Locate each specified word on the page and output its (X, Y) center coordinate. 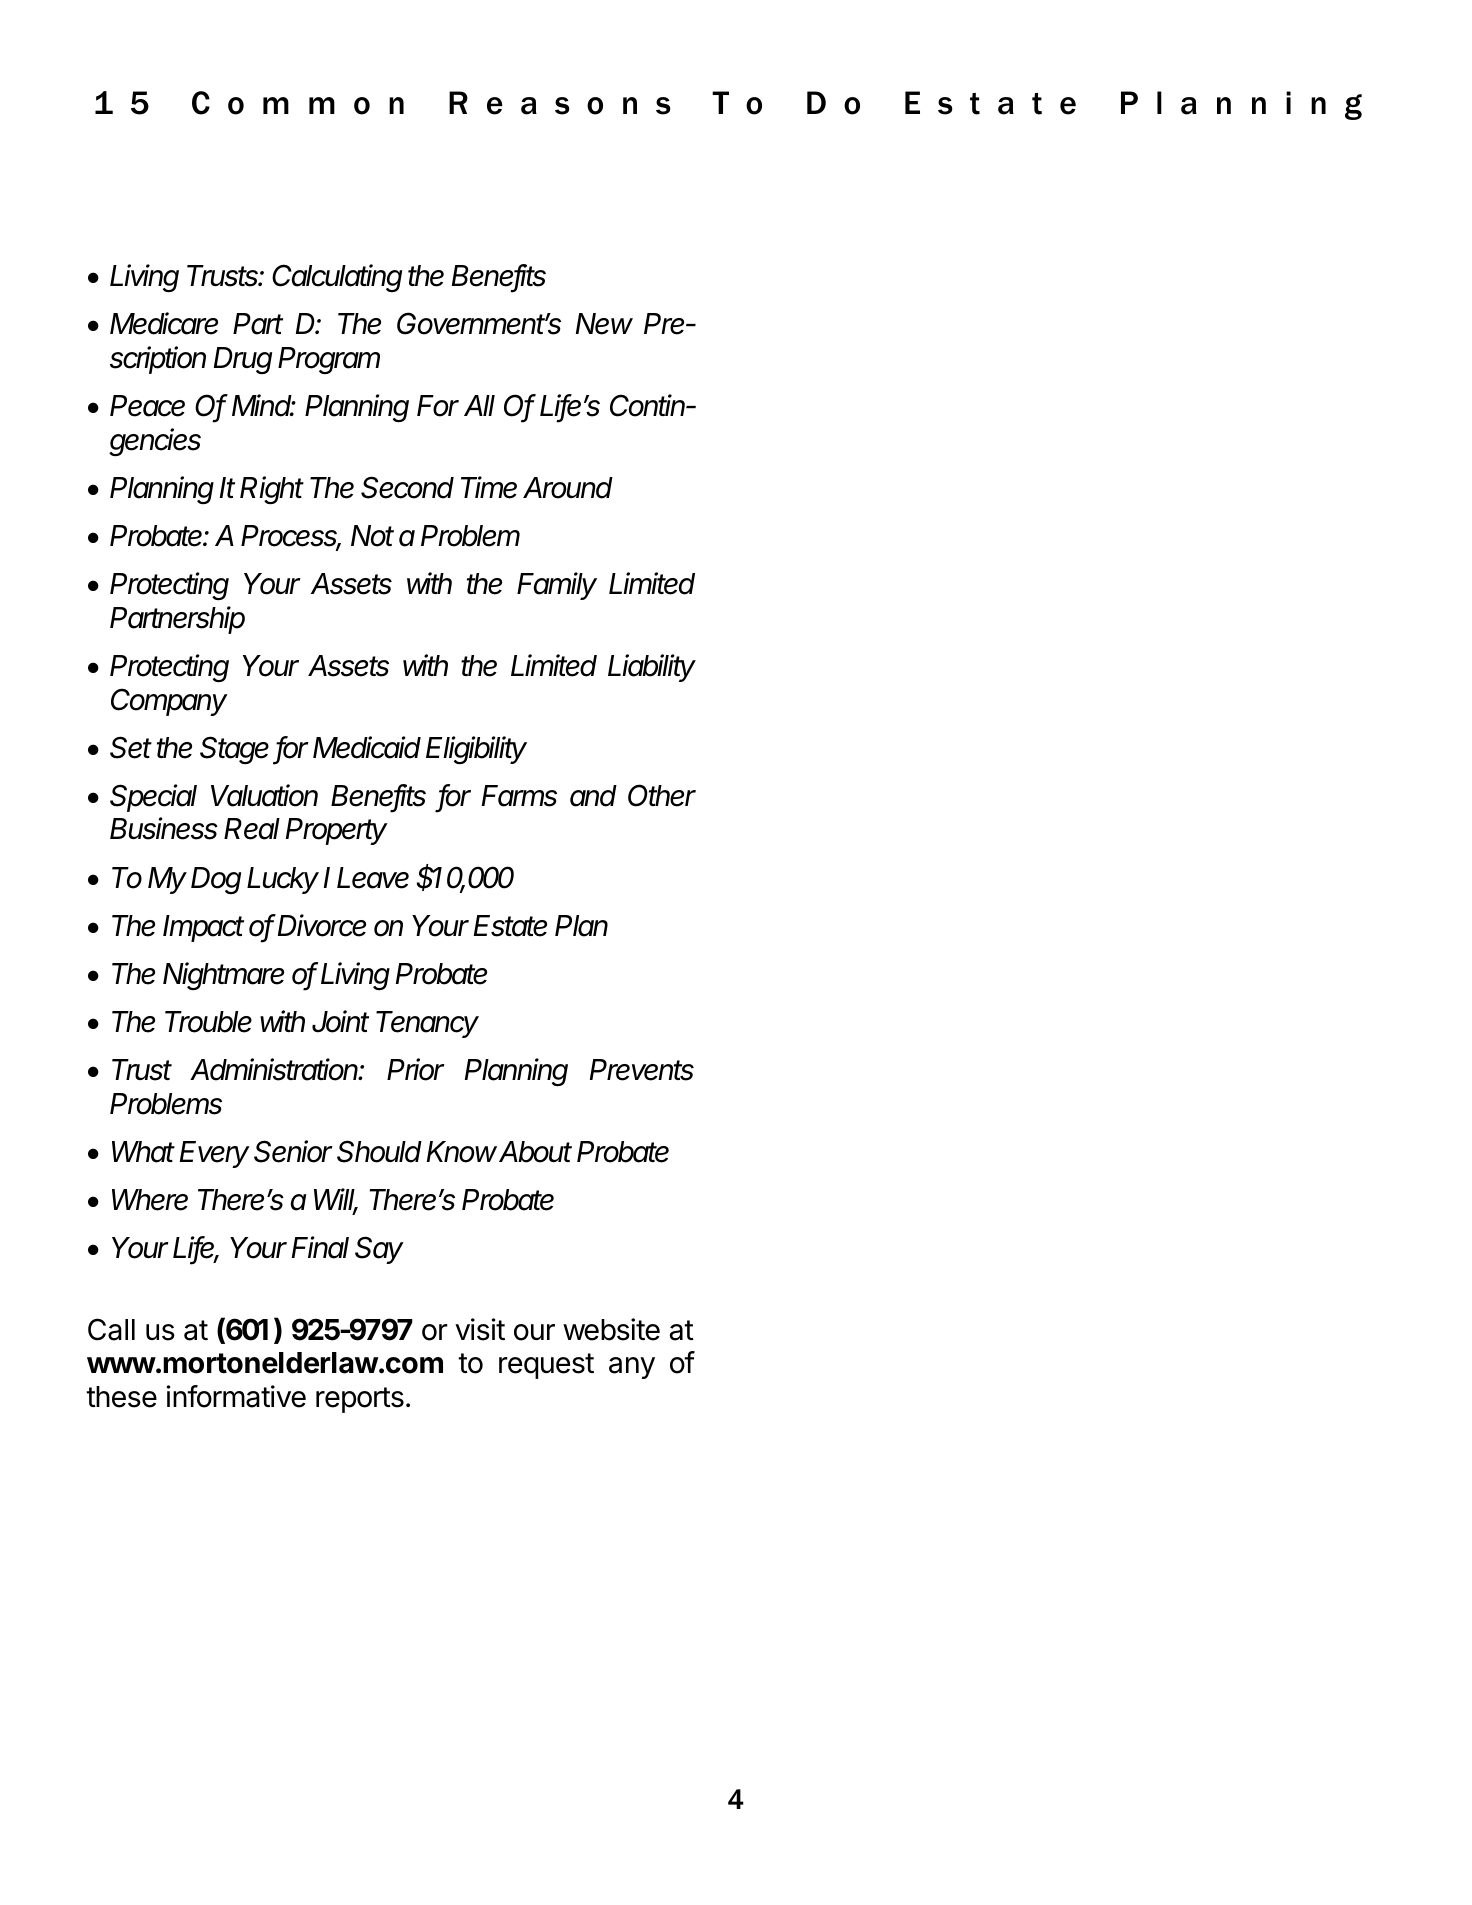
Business (164, 828)
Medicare (164, 323)
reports (360, 1400)
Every (215, 1154)
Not (372, 536)
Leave (373, 878)
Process (291, 537)
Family (557, 586)
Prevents (642, 1070)
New (604, 324)
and (593, 796)
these (121, 1397)
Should (379, 1151)
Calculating (337, 278)
